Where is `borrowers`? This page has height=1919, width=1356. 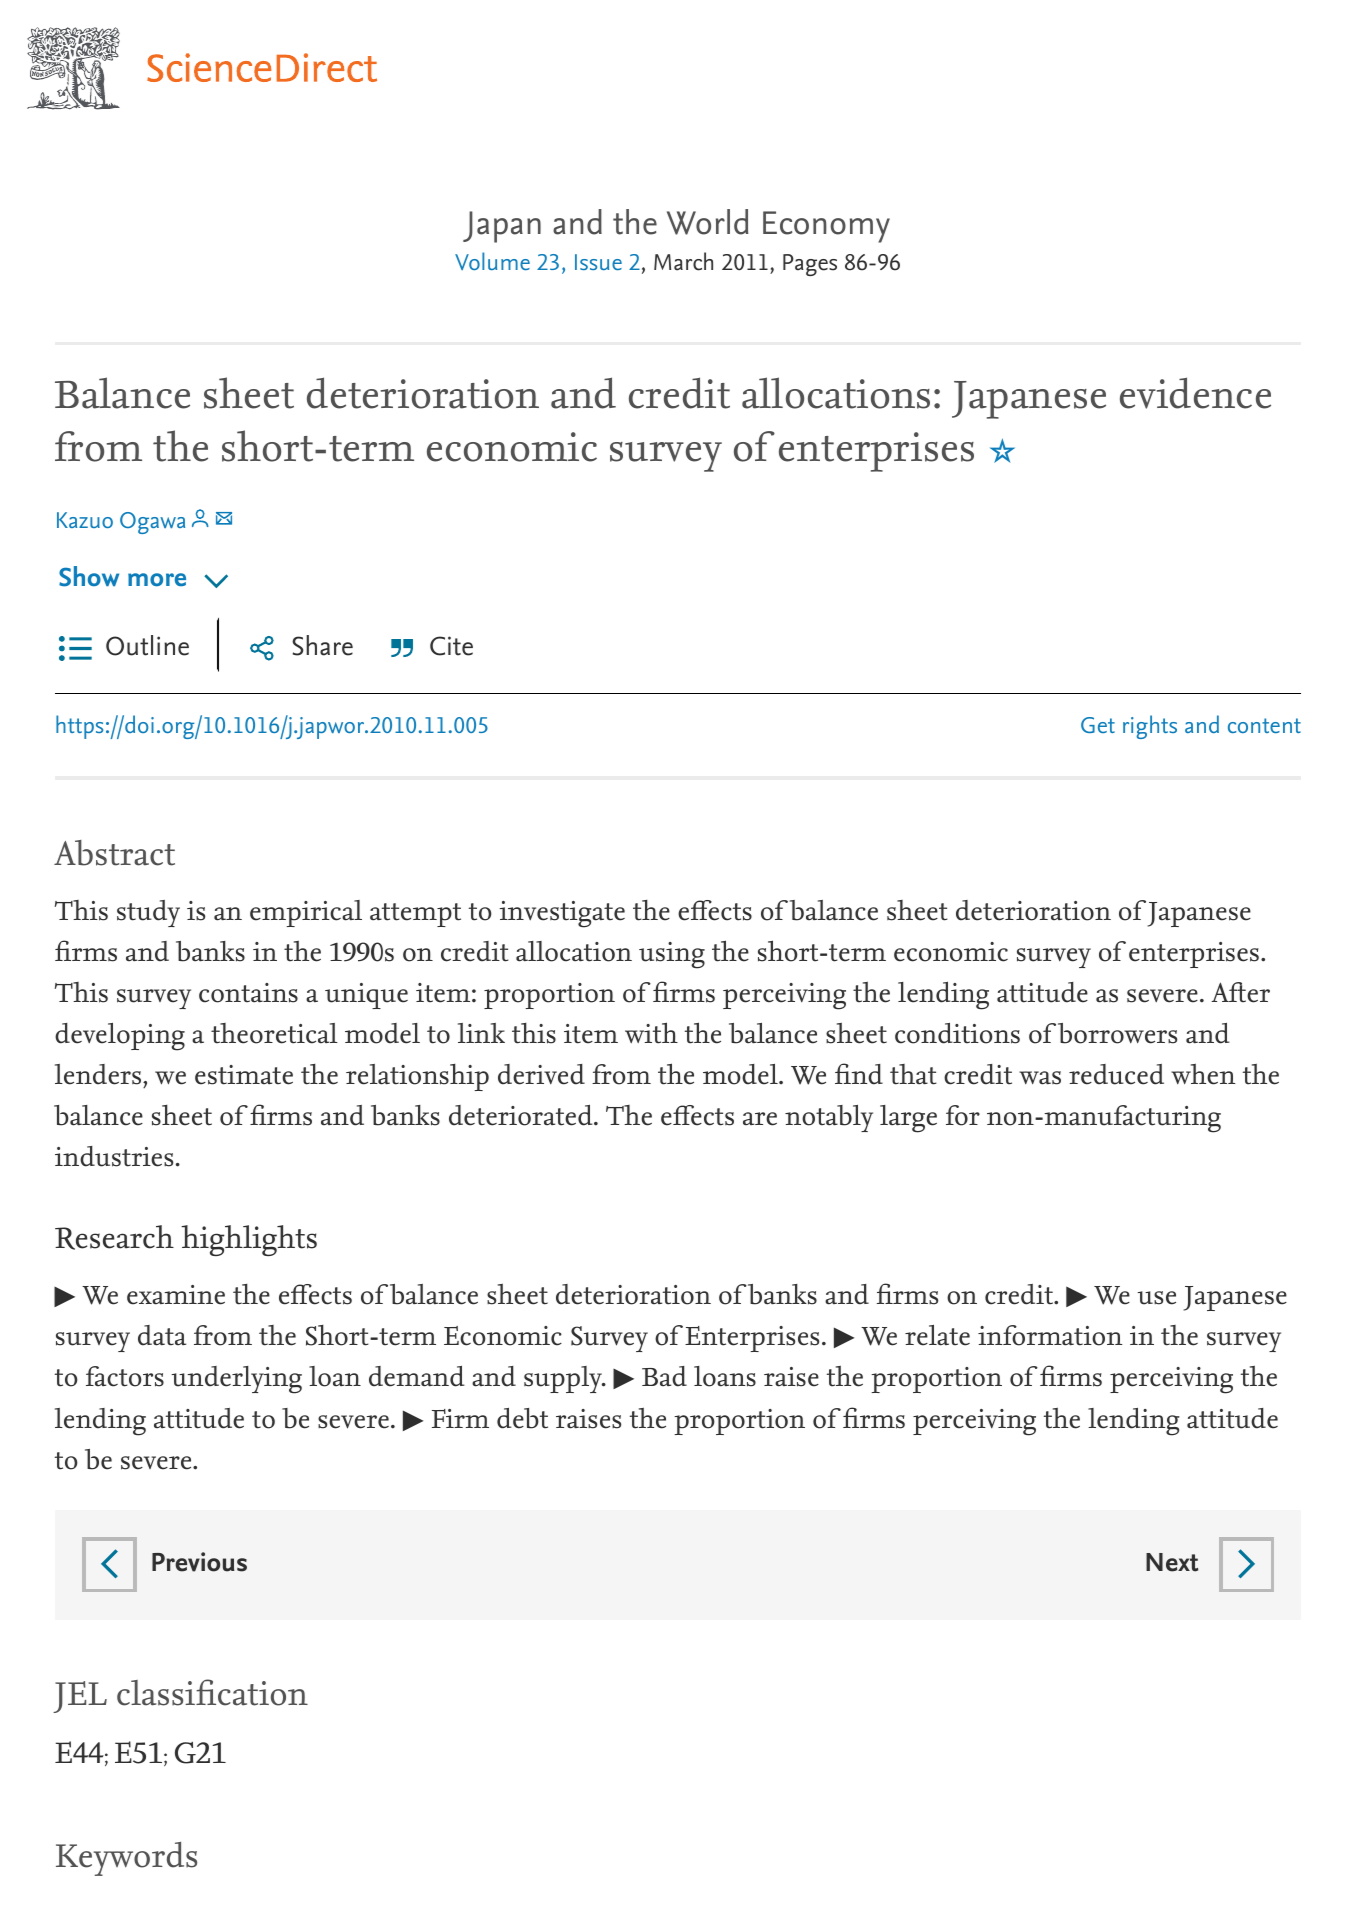 borrowers is located at coordinates (1117, 1033).
